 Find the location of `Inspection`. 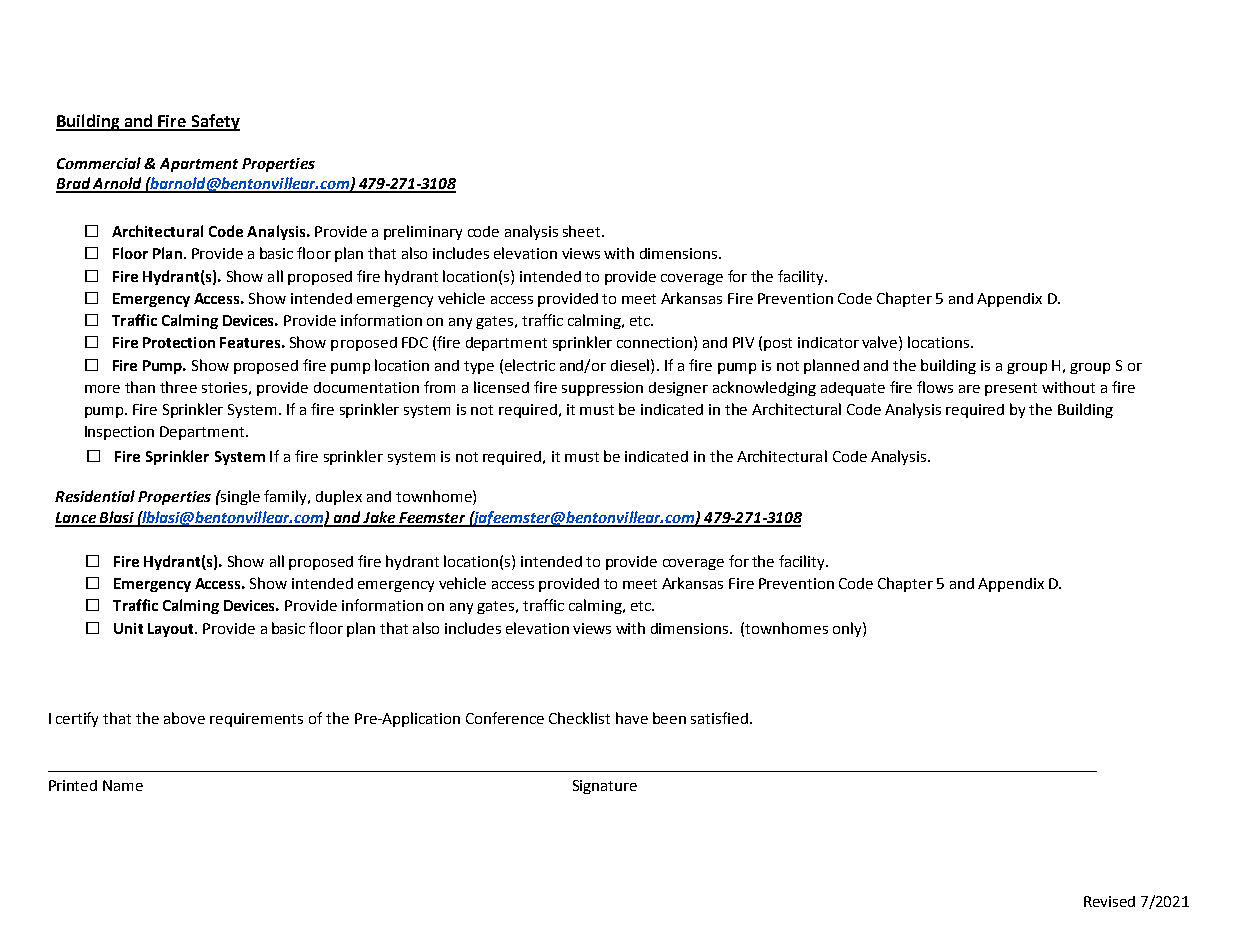

Inspection is located at coordinates (119, 433).
